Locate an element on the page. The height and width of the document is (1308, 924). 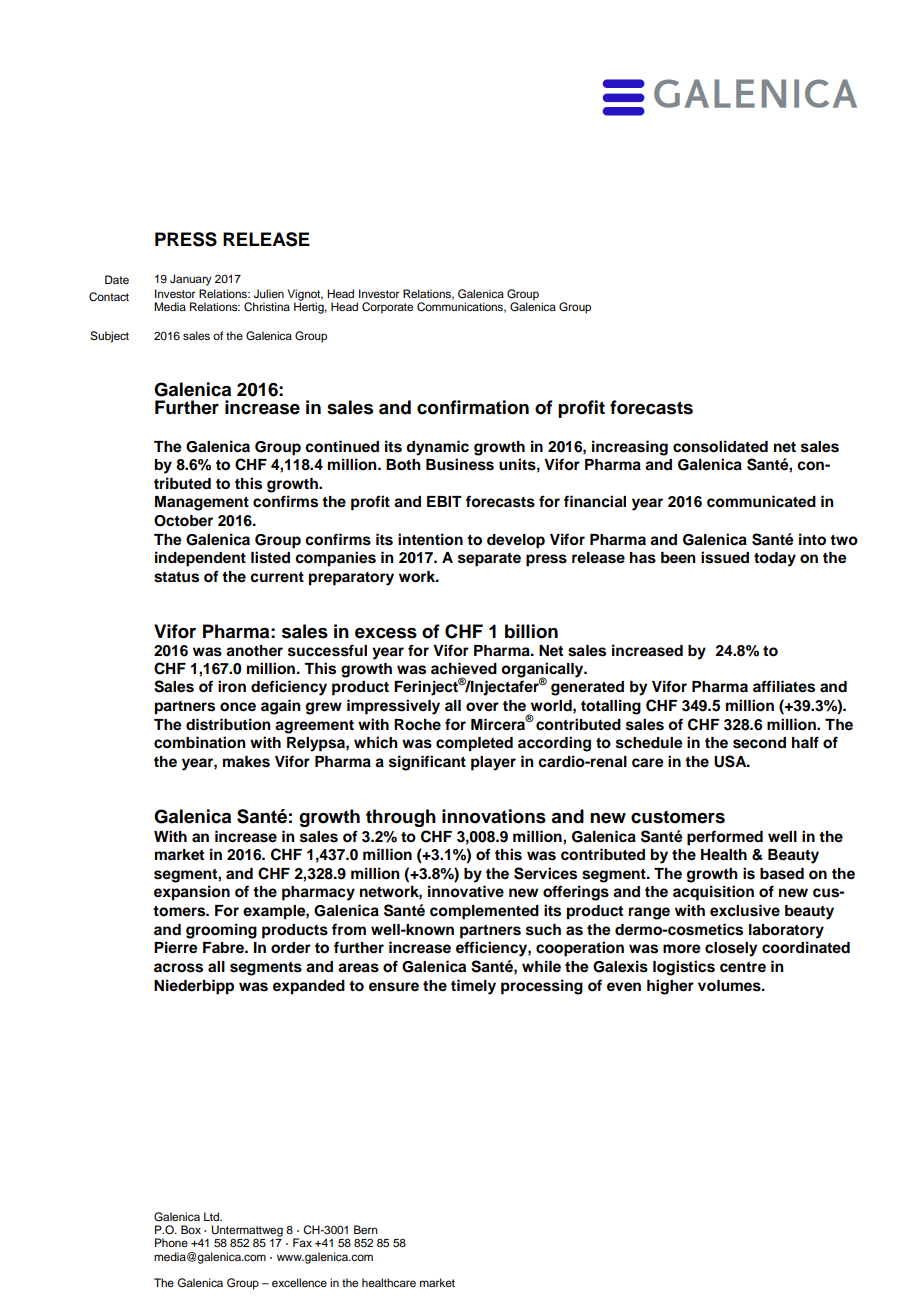
increasing is located at coordinates (630, 448).
